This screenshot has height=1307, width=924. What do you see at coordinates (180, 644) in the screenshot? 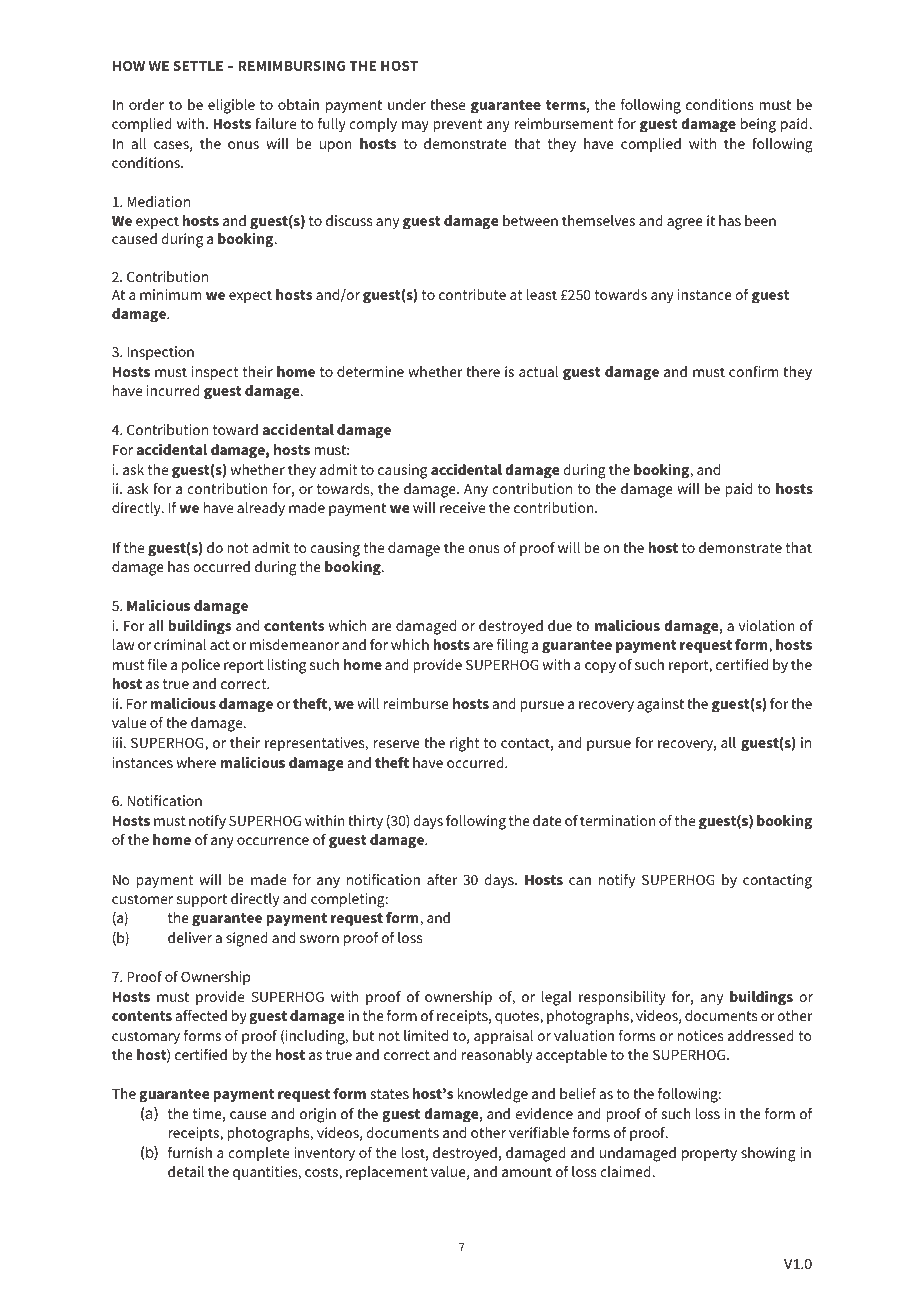
I see `criminal` at bounding box center [180, 644].
